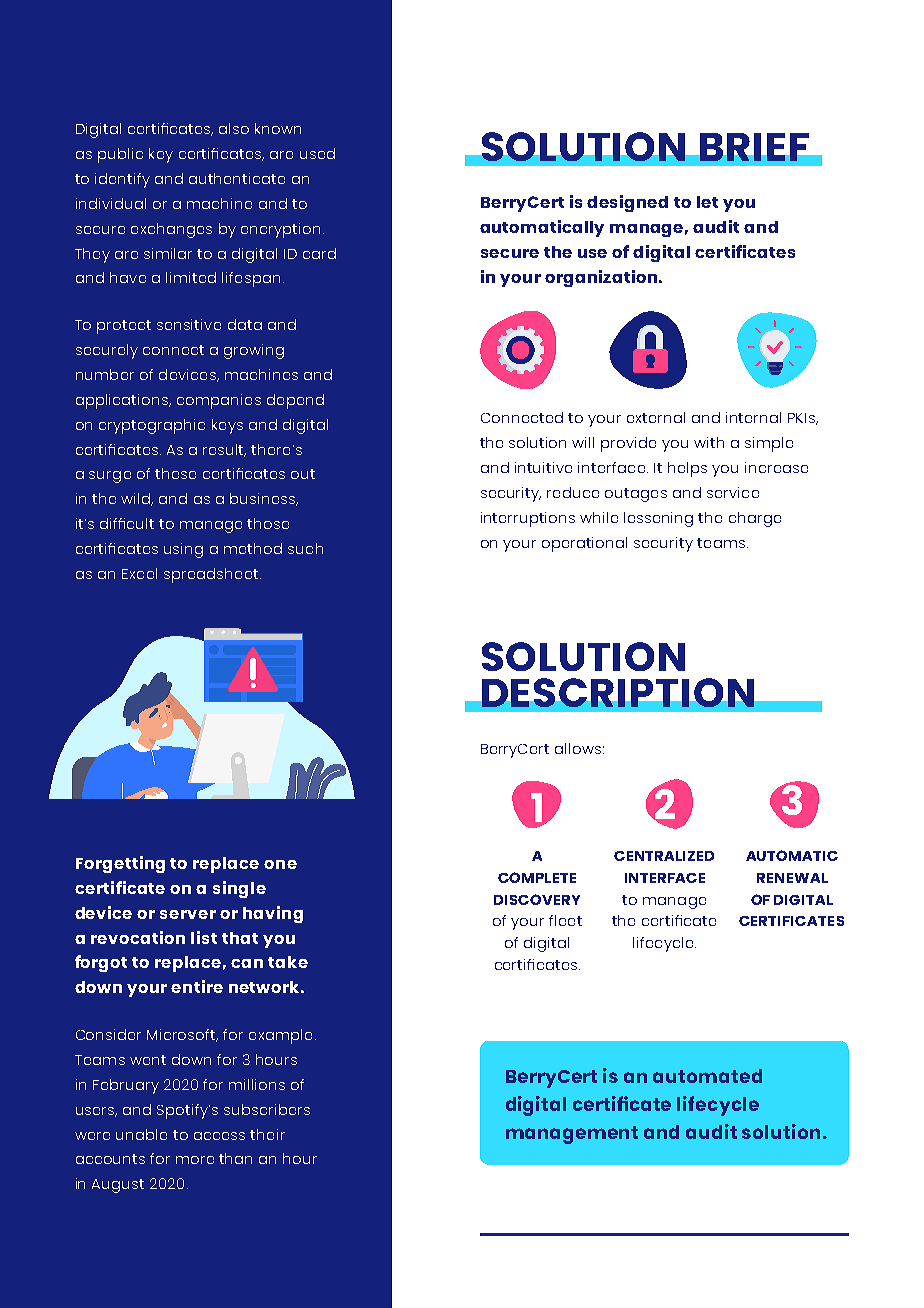  Describe the element at coordinates (267, 1134) in the page. I see `their` at that location.
